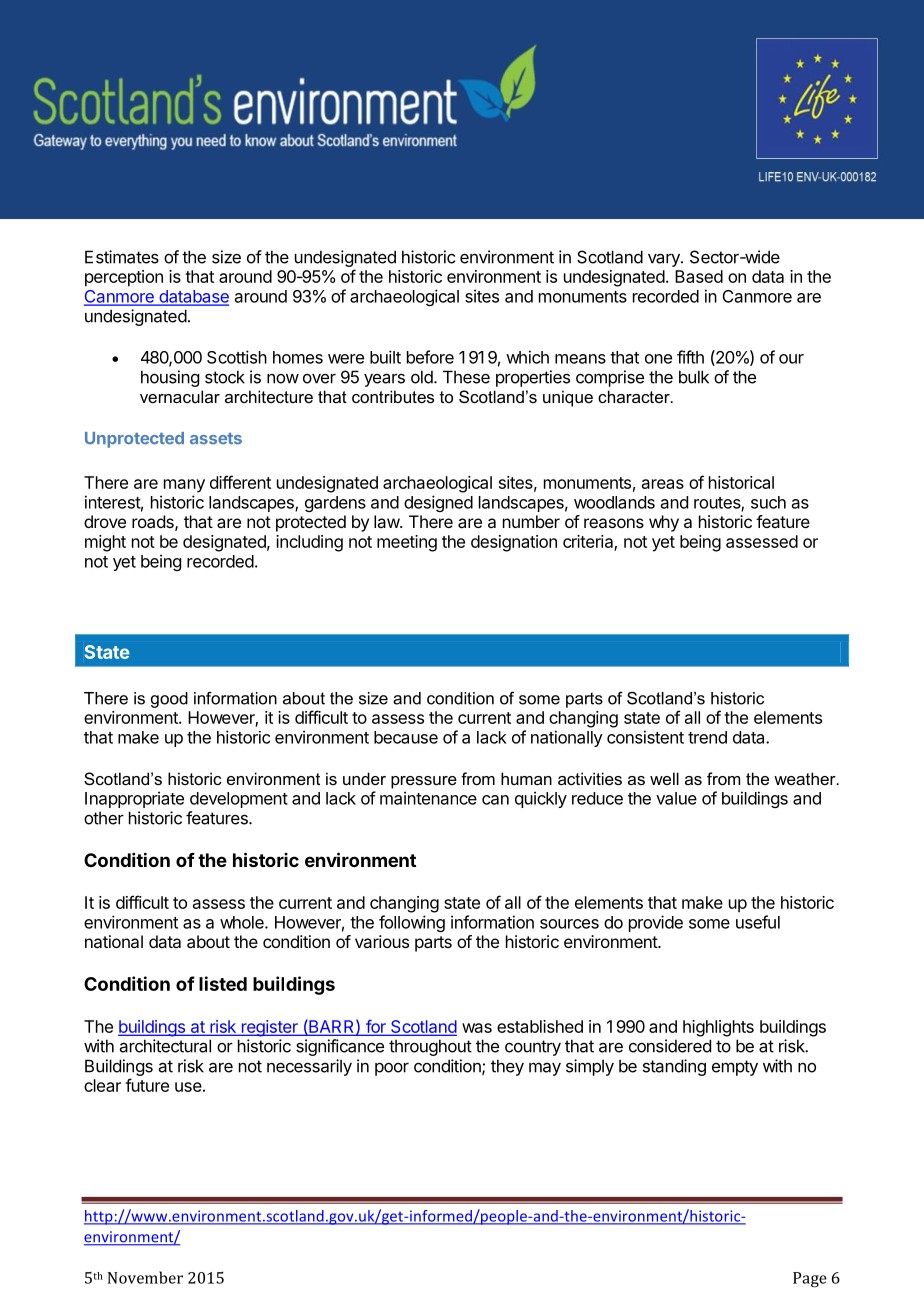 This screenshot has height=1308, width=924. Describe the element at coordinates (145, 1277) in the screenshot. I see `November` at that location.
